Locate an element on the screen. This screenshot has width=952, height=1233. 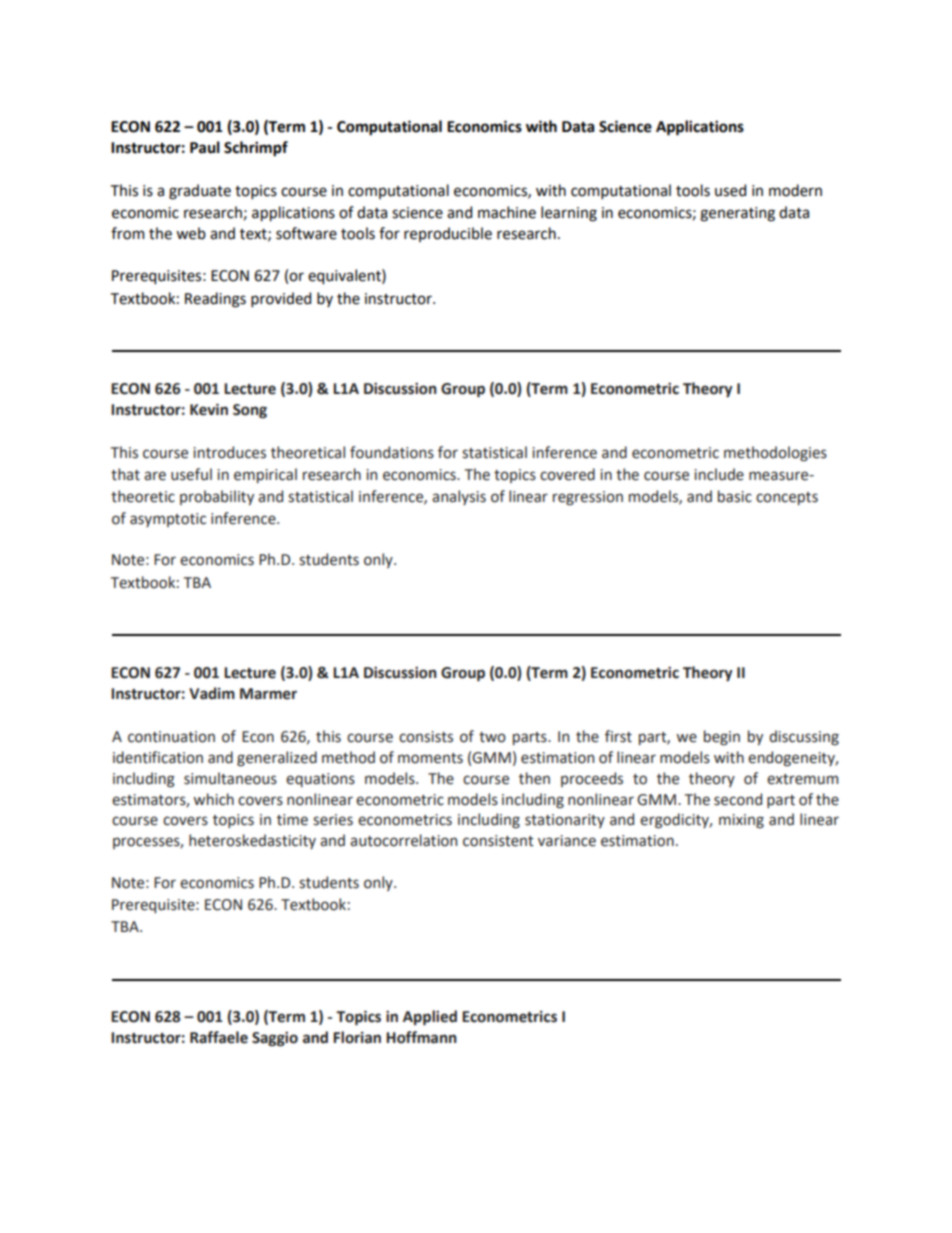
Raffaele is located at coordinates (219, 1037).
